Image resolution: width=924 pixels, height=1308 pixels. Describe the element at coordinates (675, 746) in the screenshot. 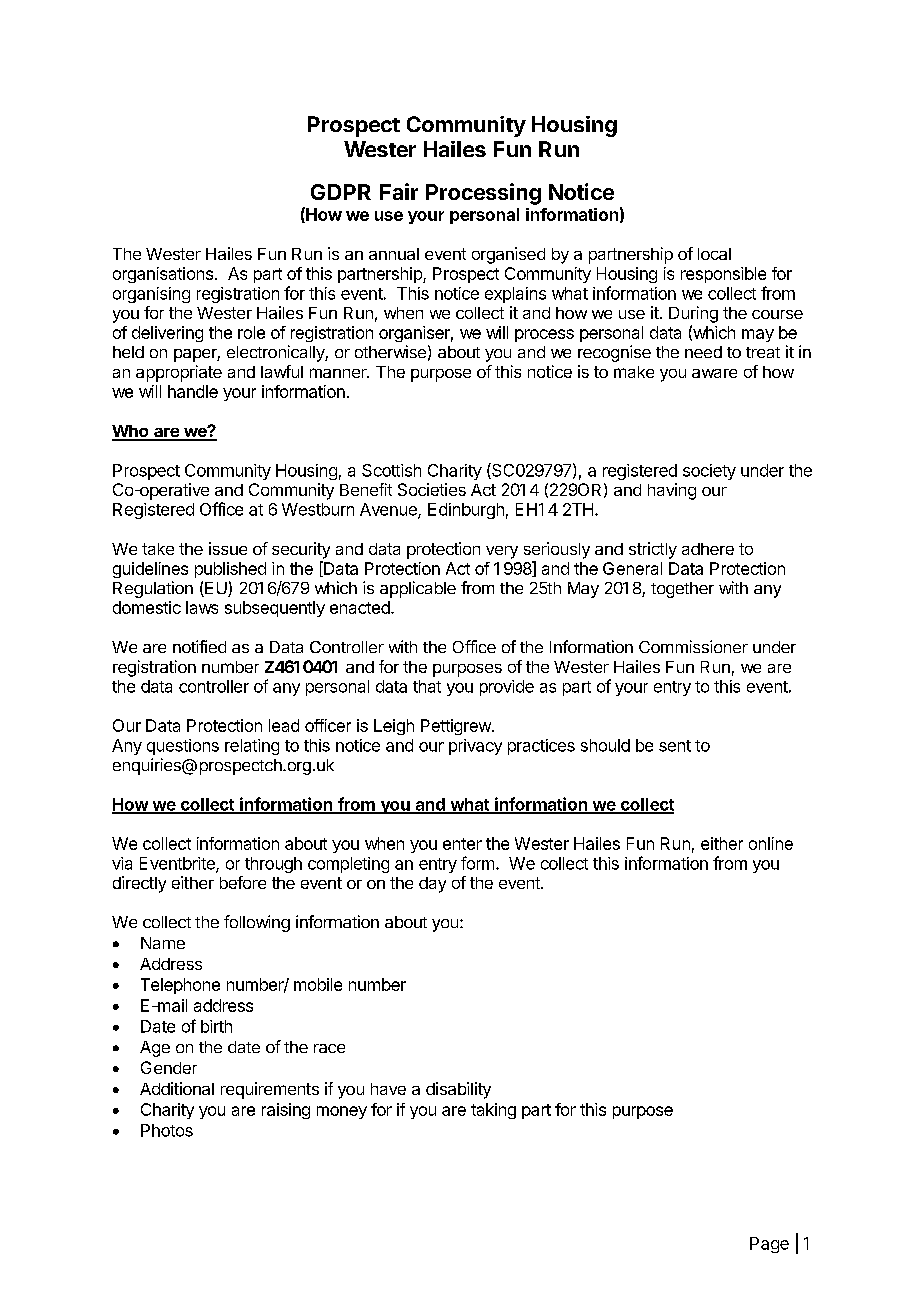

I see `sent` at that location.
